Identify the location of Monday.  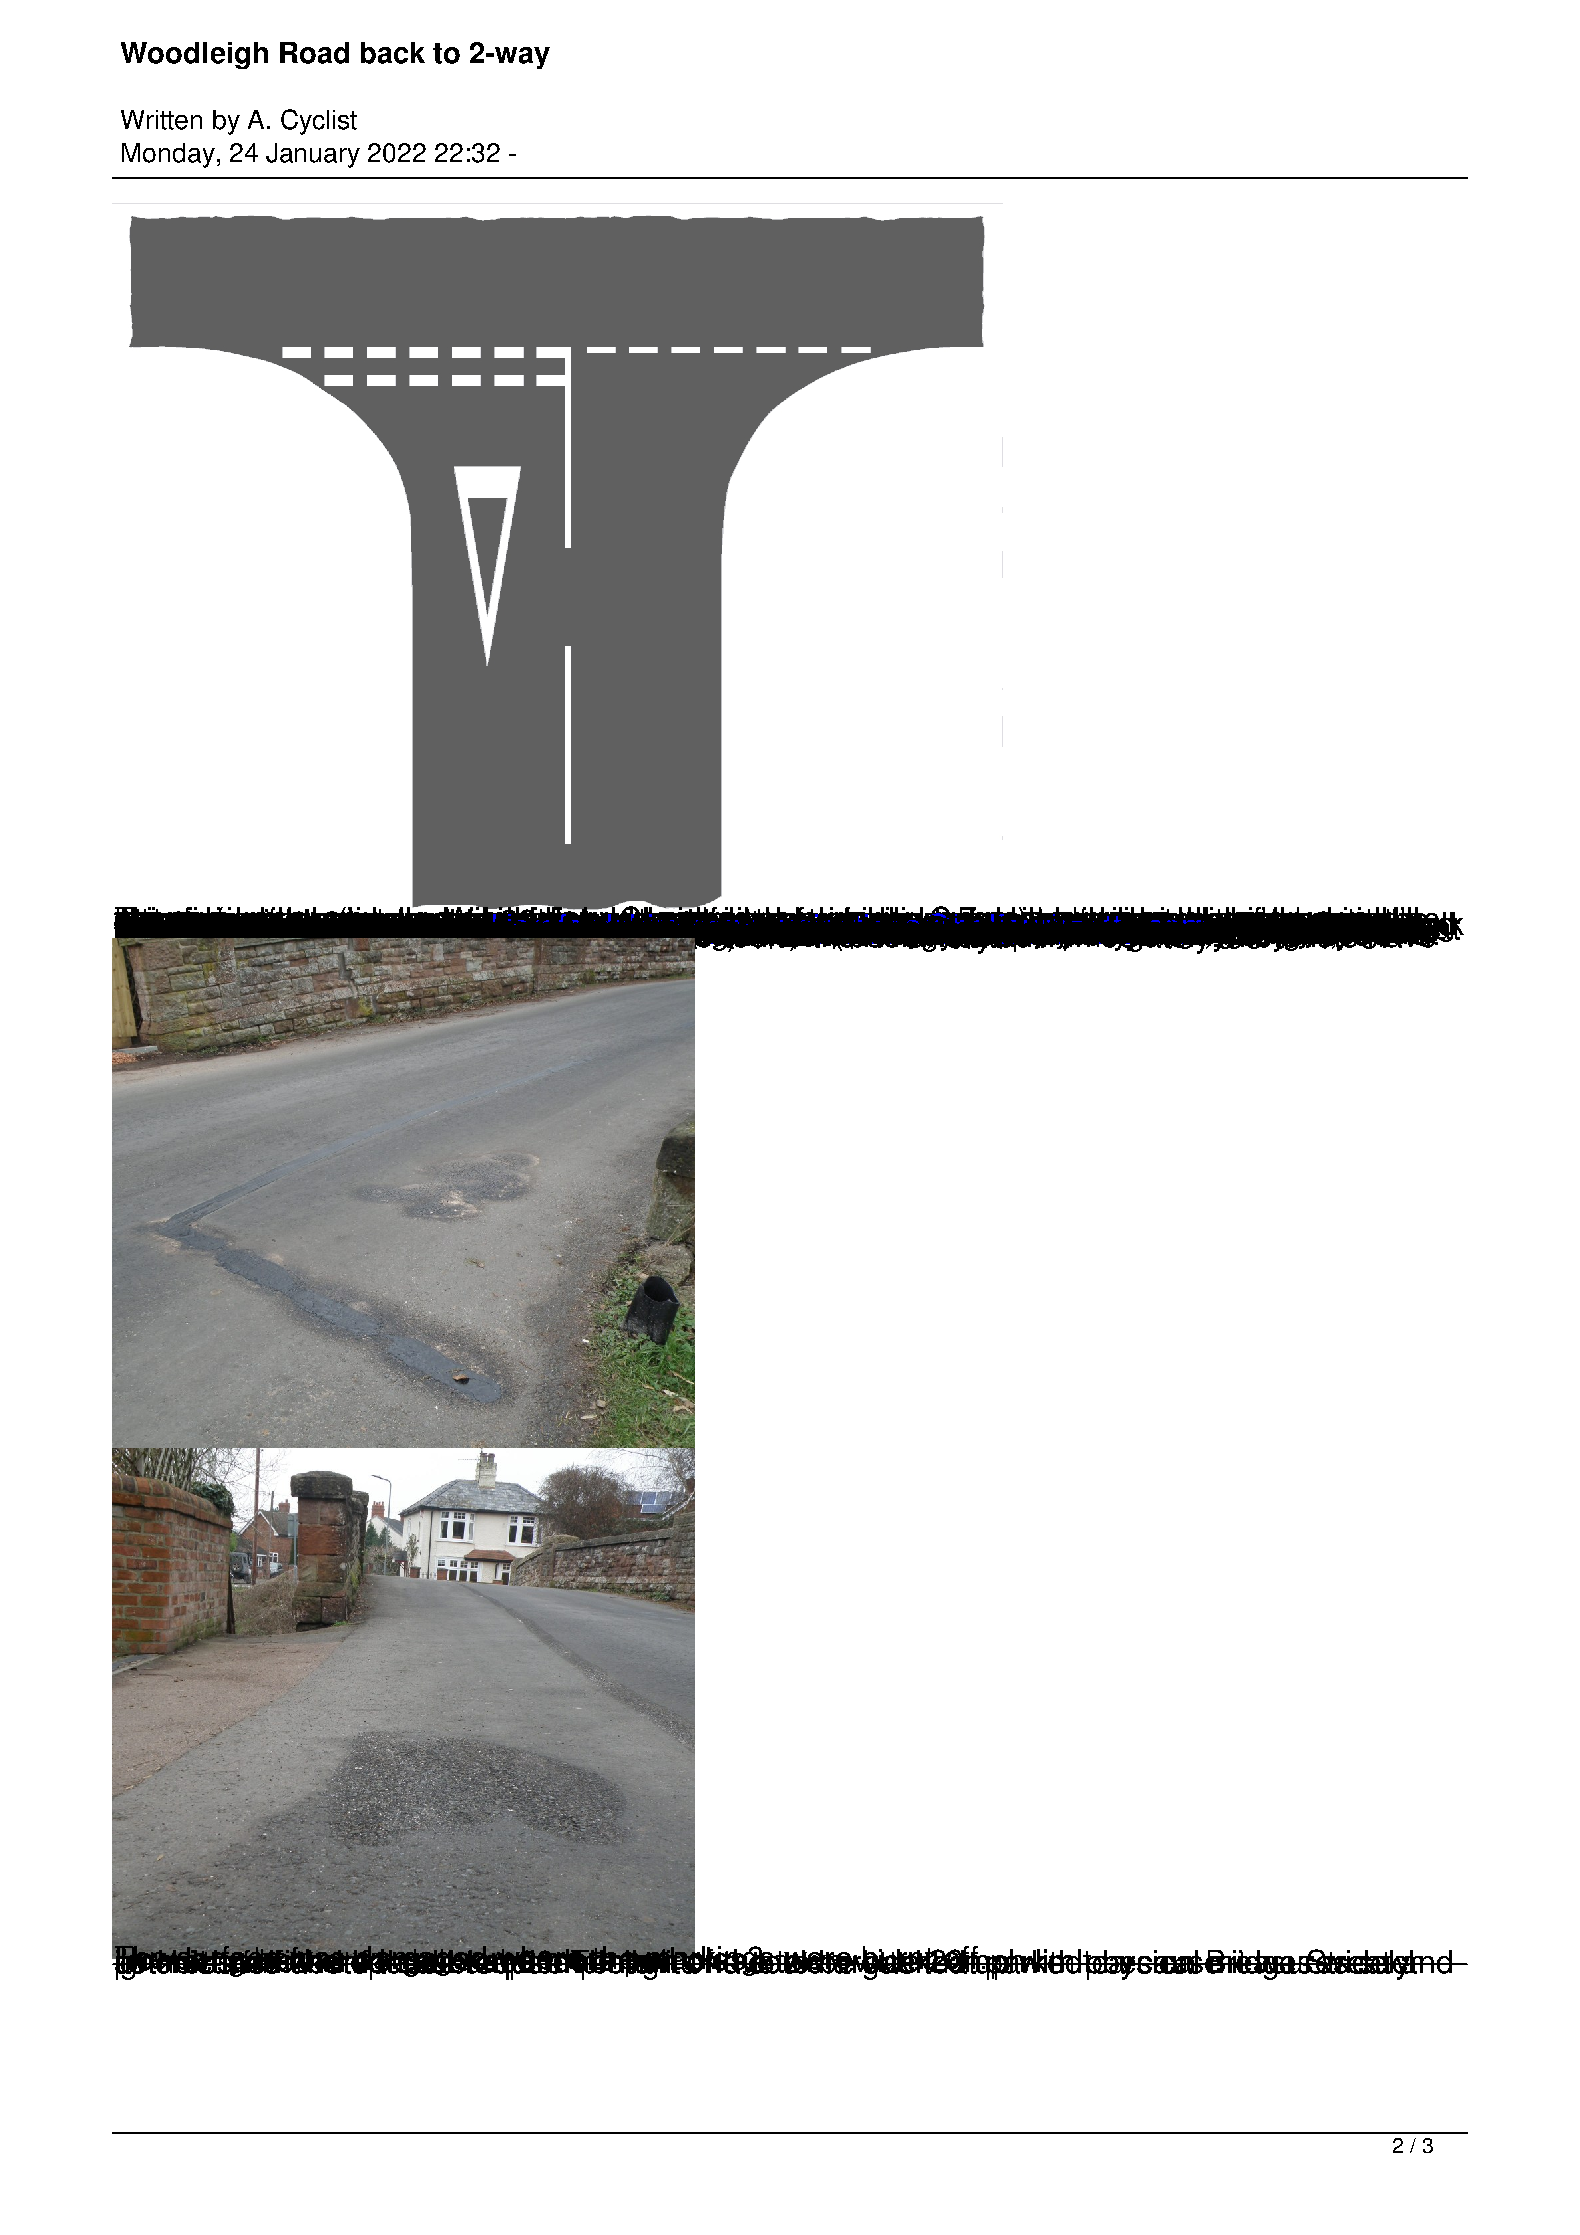
(168, 155).
